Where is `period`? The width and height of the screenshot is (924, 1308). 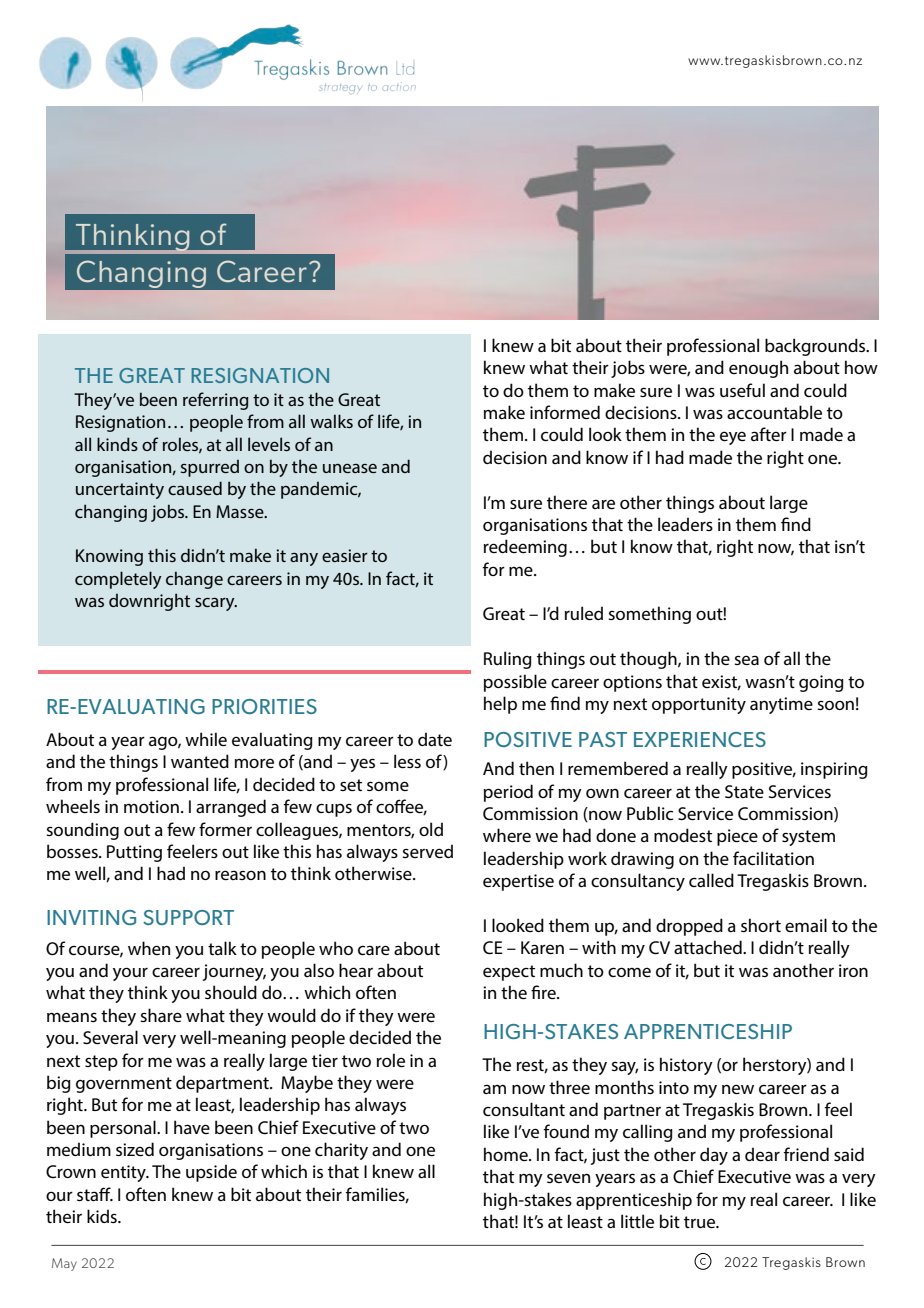 period is located at coordinates (508, 793).
